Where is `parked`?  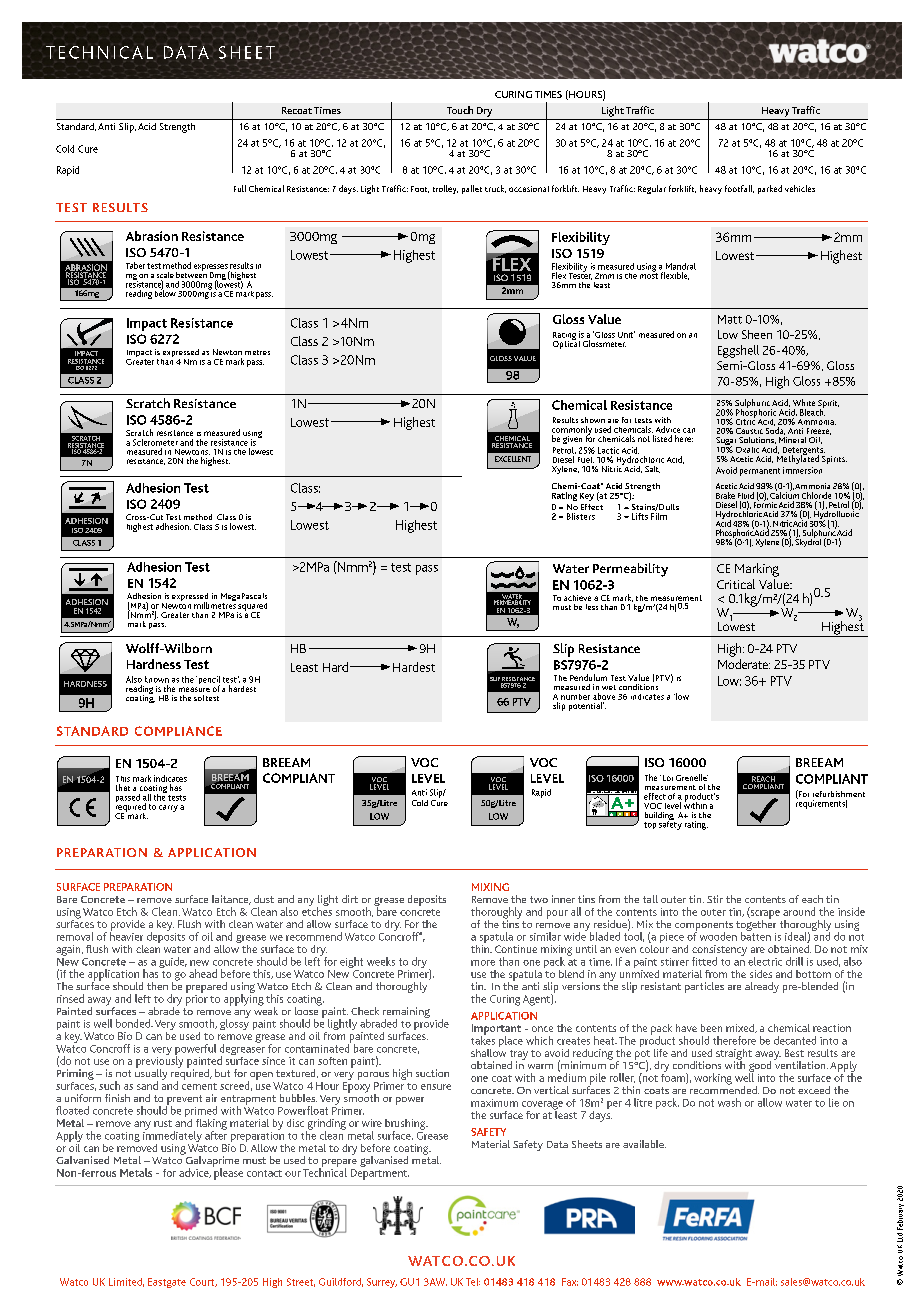 parked is located at coordinates (770, 189).
